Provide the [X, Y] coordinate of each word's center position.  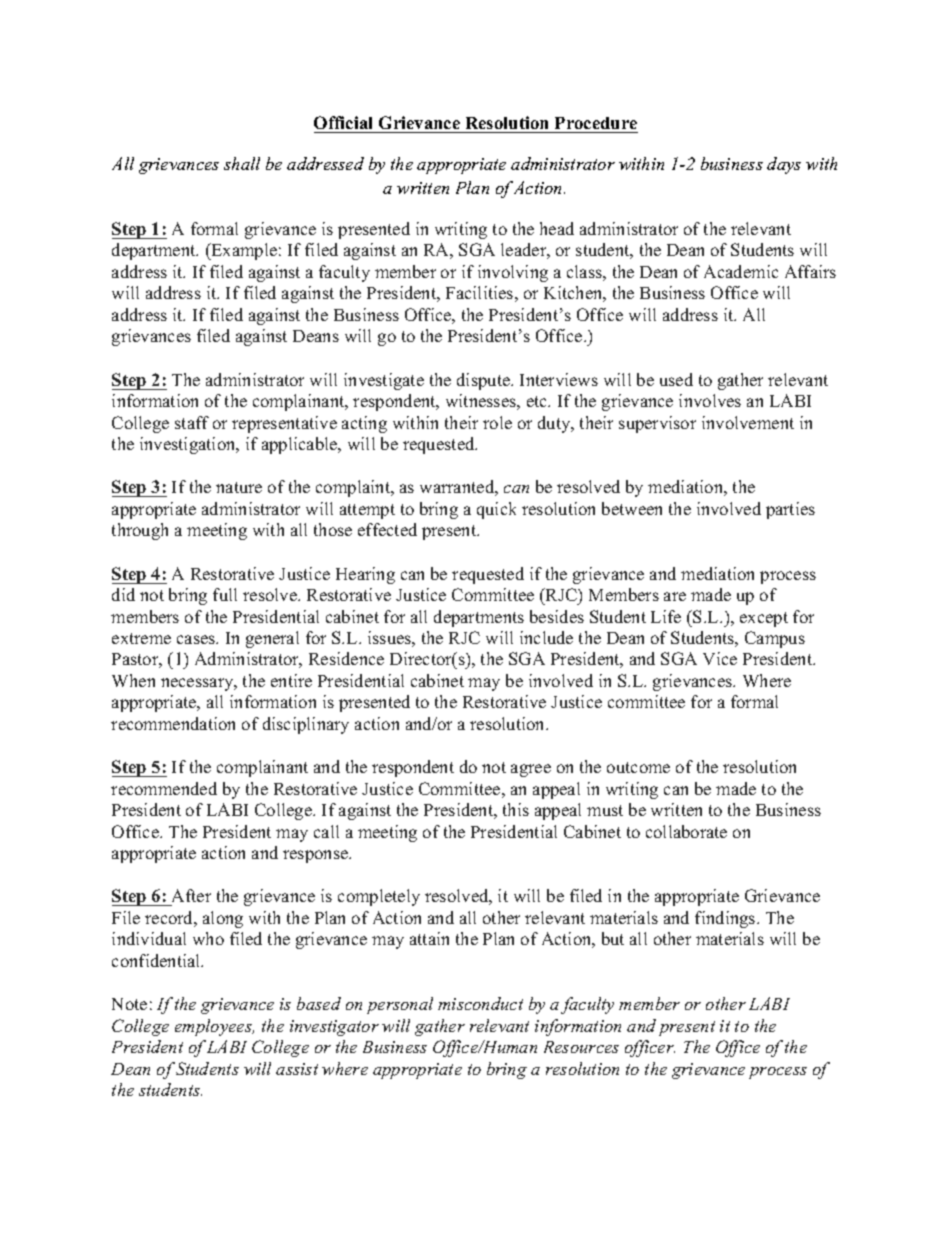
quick [496, 510]
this [516, 809]
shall [242, 163]
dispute [484, 381]
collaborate [686, 831]
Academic [741, 271]
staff [192, 422]
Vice [720, 658]
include [546, 637]
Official [345, 124]
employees [214, 1027]
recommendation [173, 723]
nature [239, 487]
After [190, 897]
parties [790, 510]
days [784, 165]
